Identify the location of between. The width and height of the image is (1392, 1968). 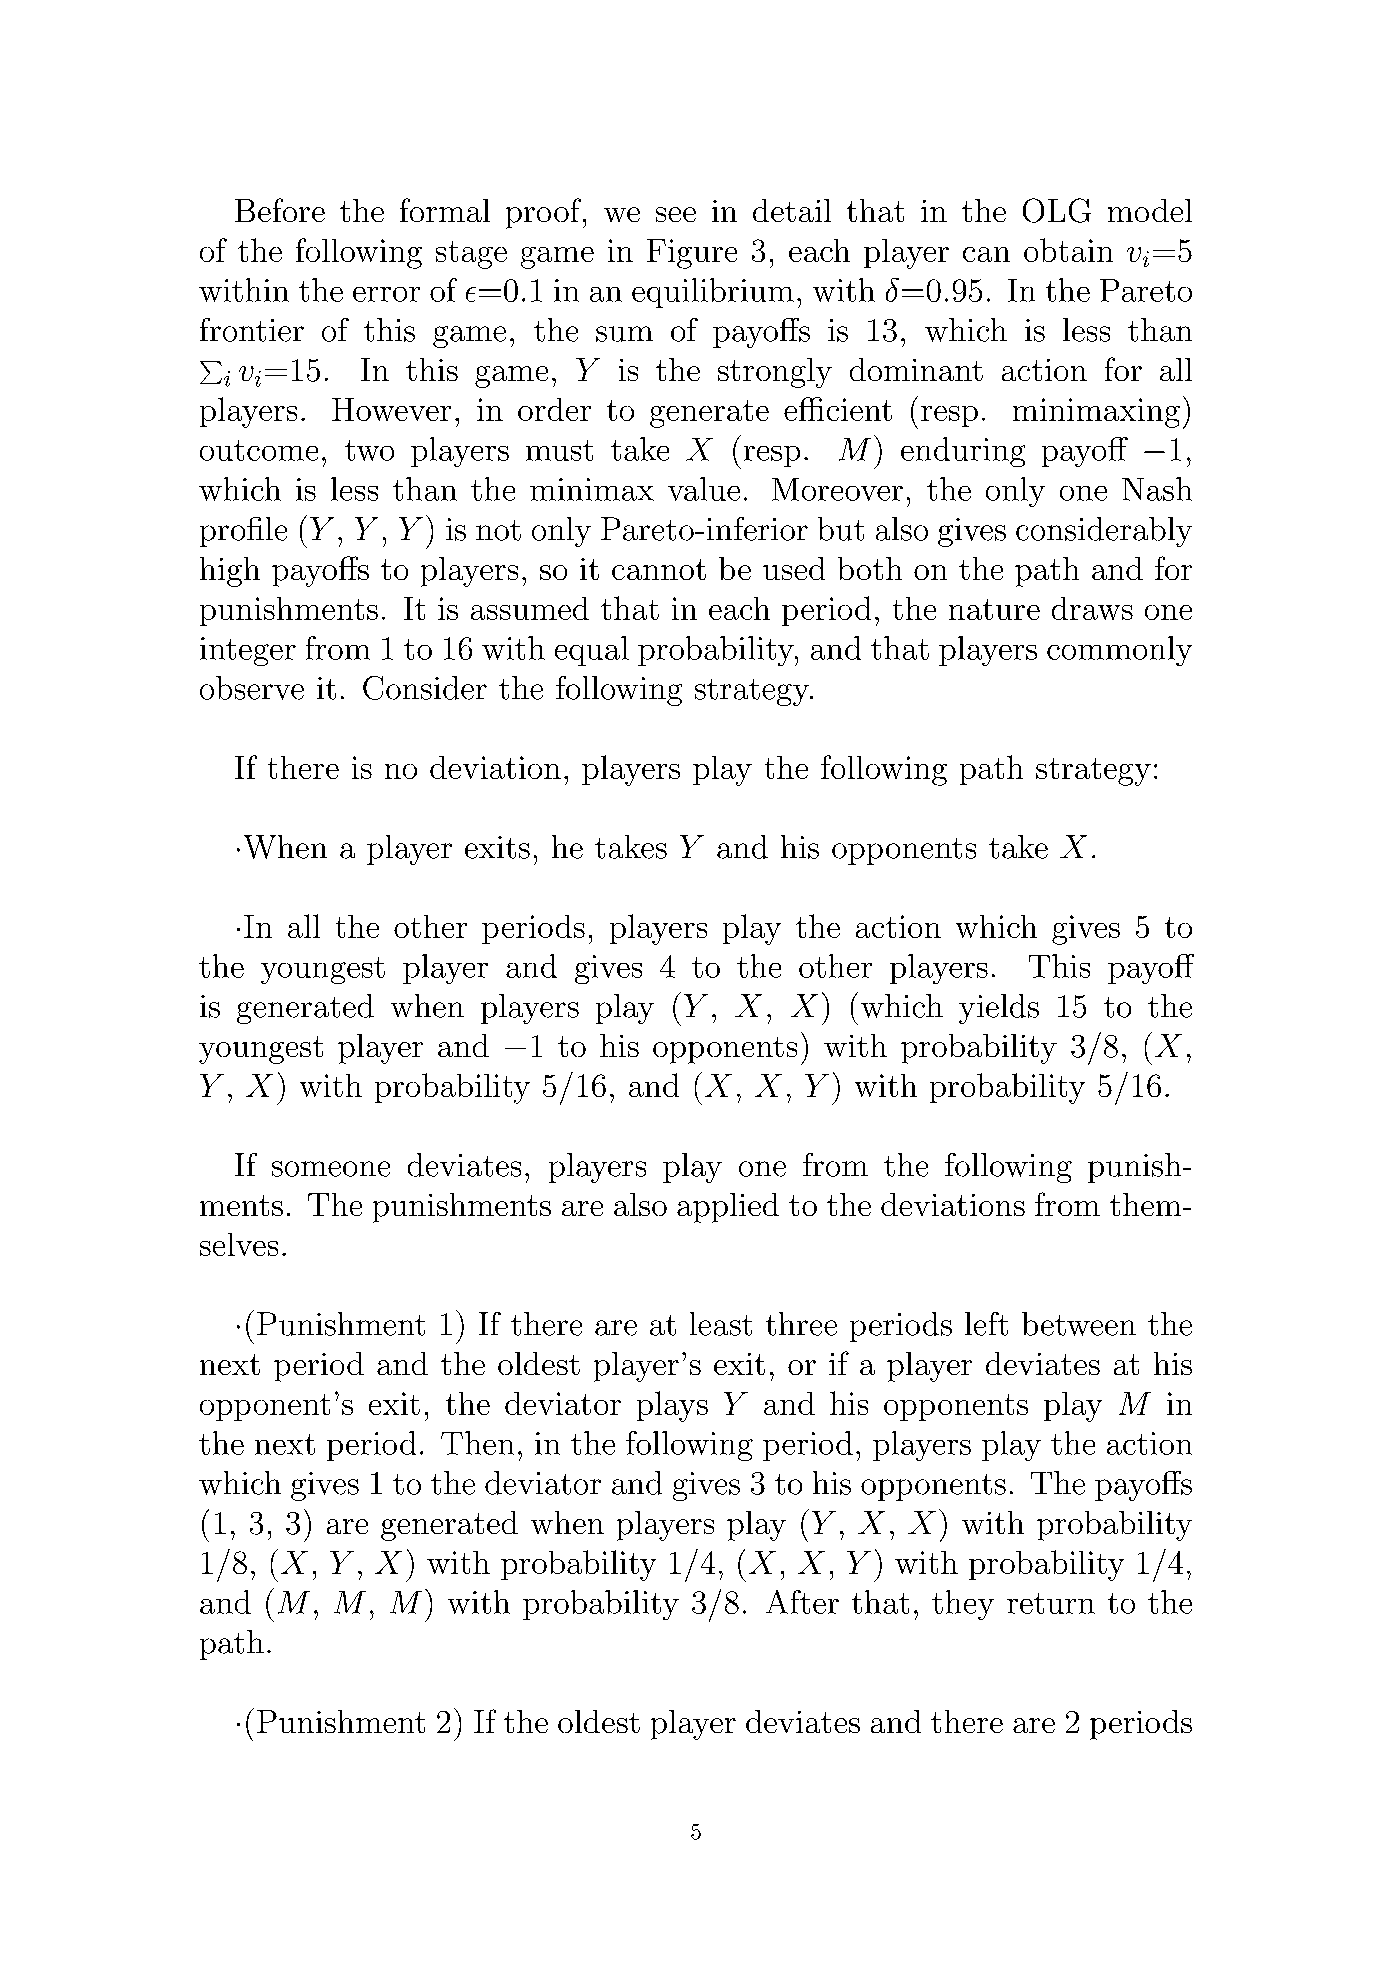
(1079, 1324).
